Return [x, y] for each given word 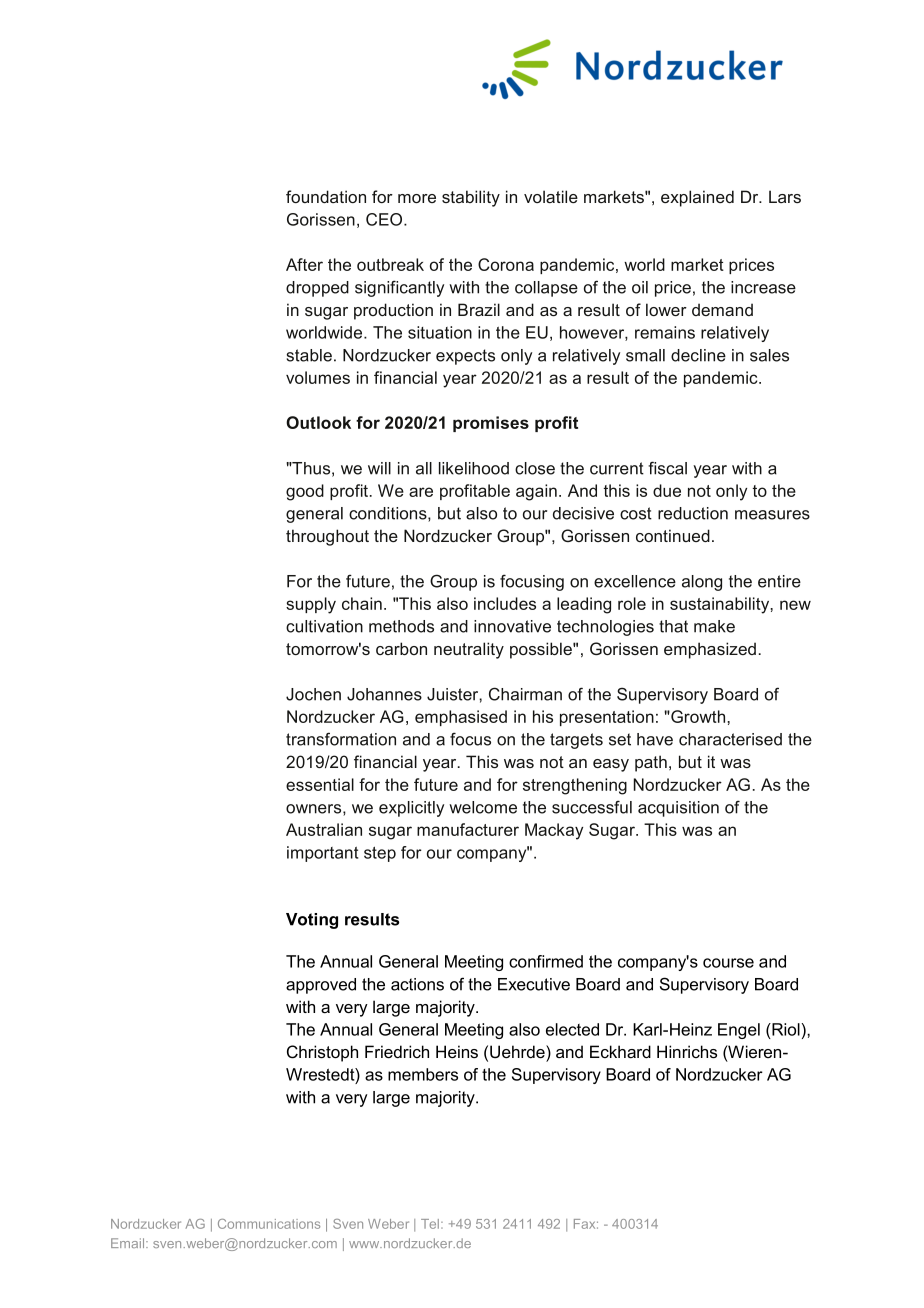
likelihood [474, 468]
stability [471, 198]
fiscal [667, 468]
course [728, 963]
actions [417, 984]
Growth [698, 716]
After [304, 264]
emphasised [461, 718]
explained [697, 198]
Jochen [313, 694]
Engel [739, 1031]
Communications [269, 1224]
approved [321, 986]
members [423, 1074]
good [305, 492]
